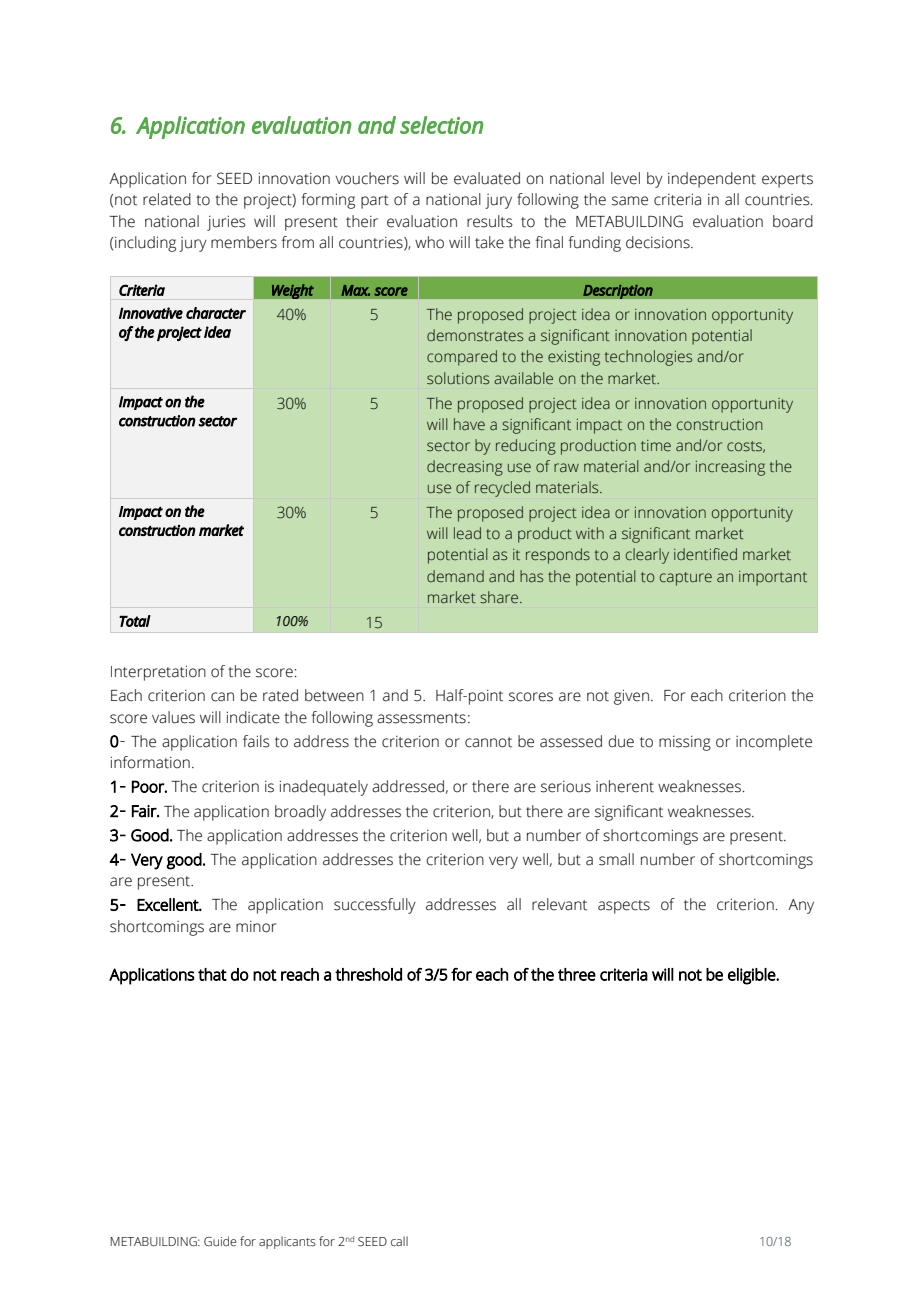 The image size is (924, 1308). What do you see at coordinates (712, 180) in the screenshot?
I see `independent` at bounding box center [712, 180].
